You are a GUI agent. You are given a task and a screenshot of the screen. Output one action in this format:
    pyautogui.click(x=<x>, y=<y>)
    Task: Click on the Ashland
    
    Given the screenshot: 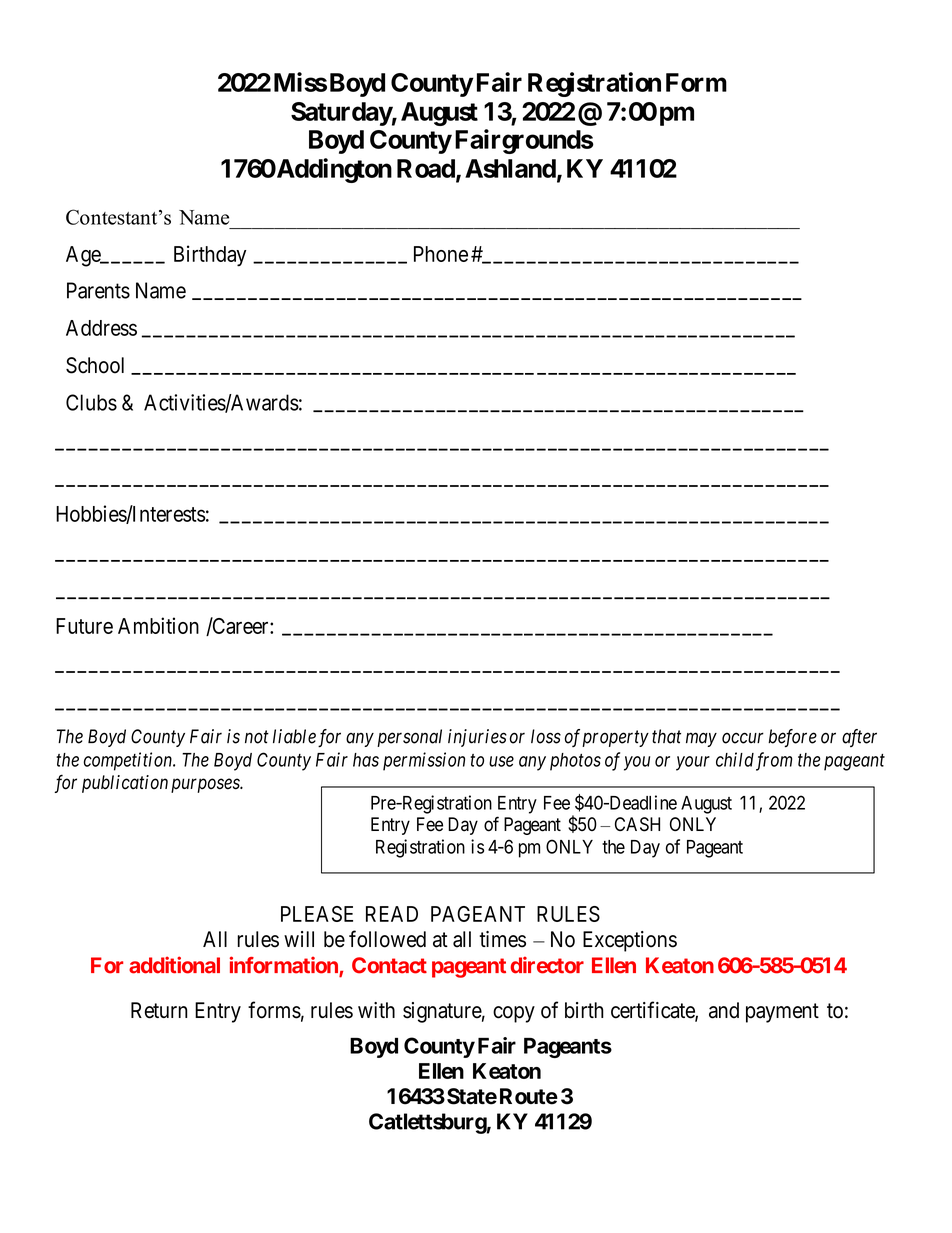 What is the action you would take?
    pyautogui.click(x=510, y=168)
